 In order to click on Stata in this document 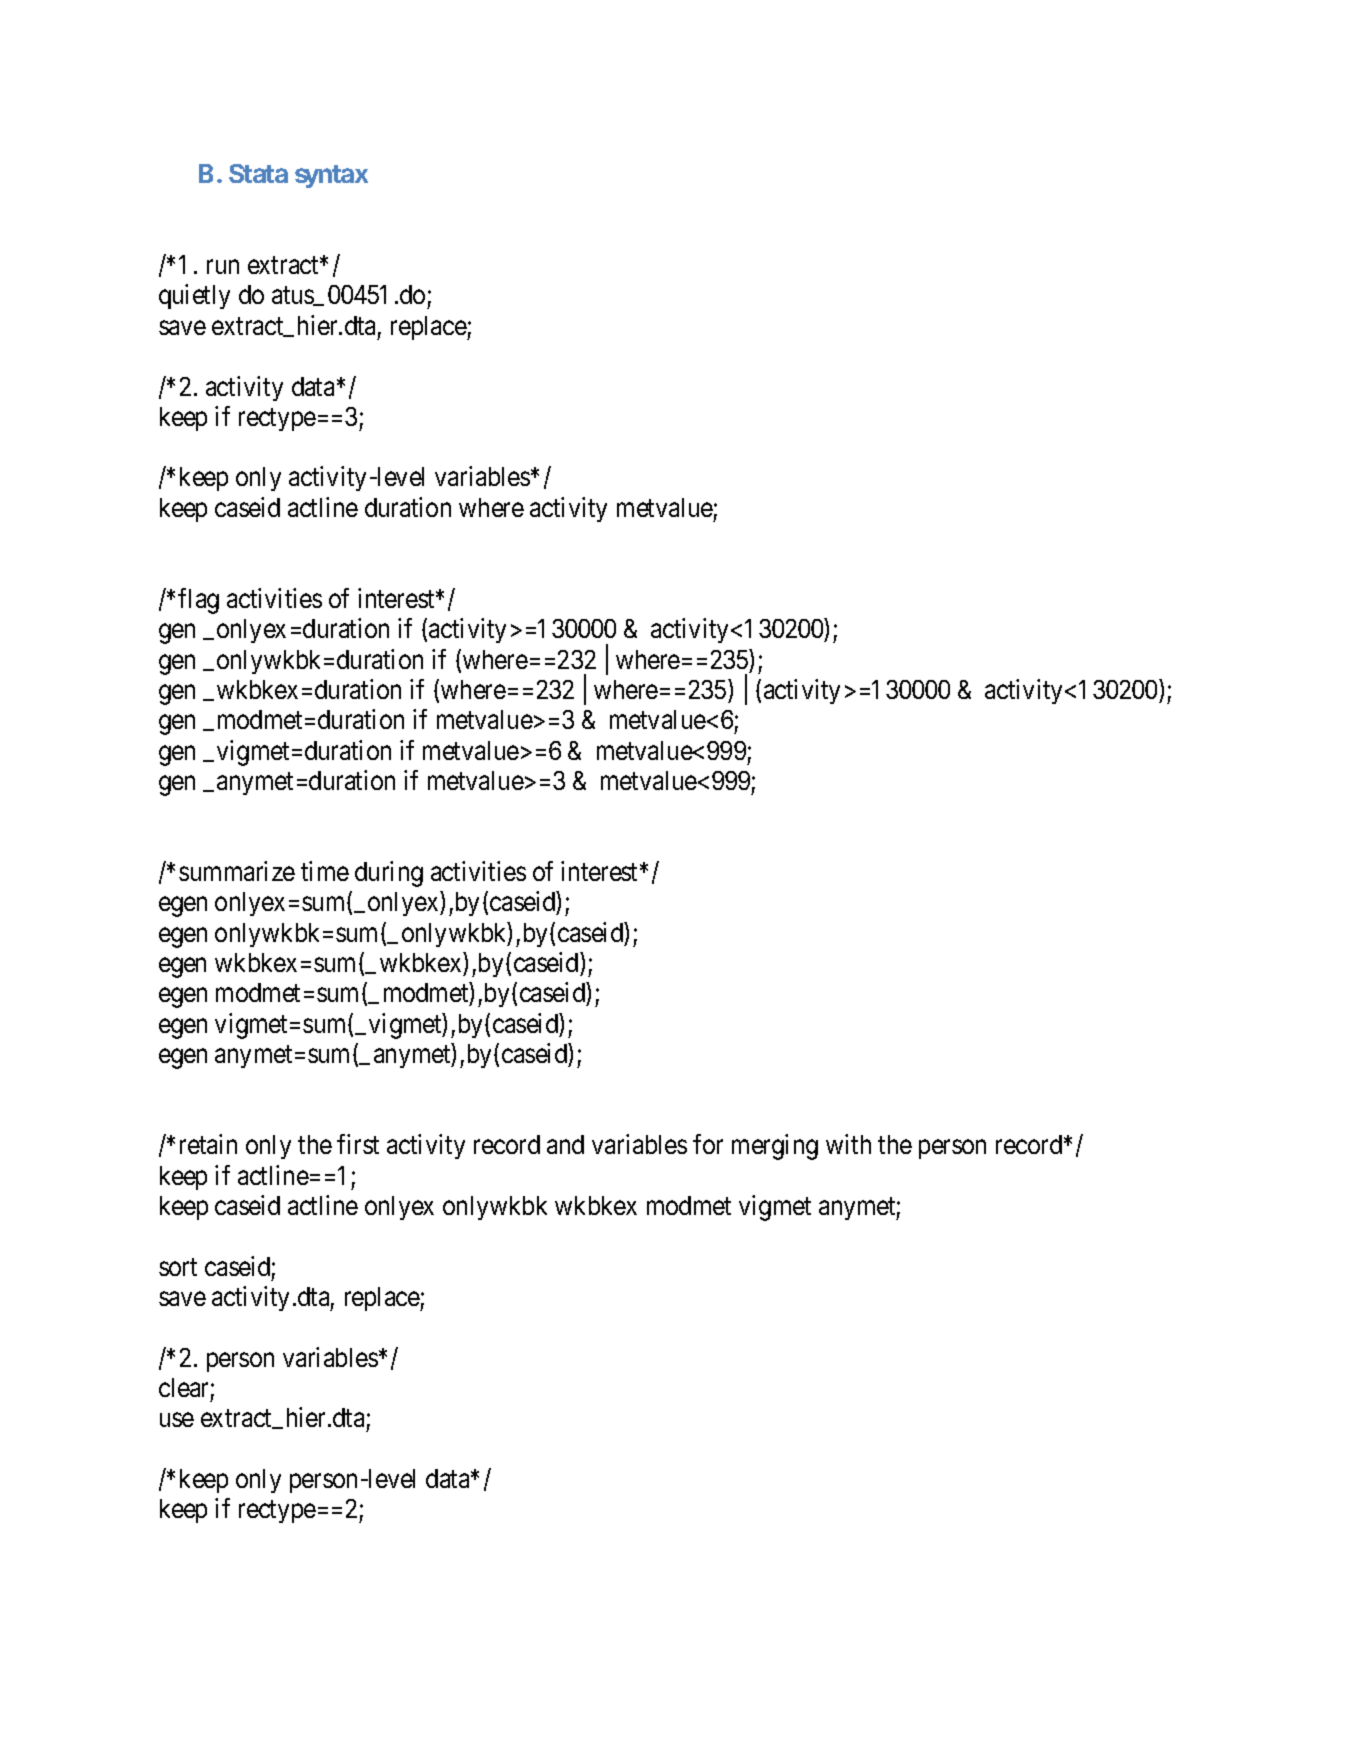, I will do `click(258, 173)`.
